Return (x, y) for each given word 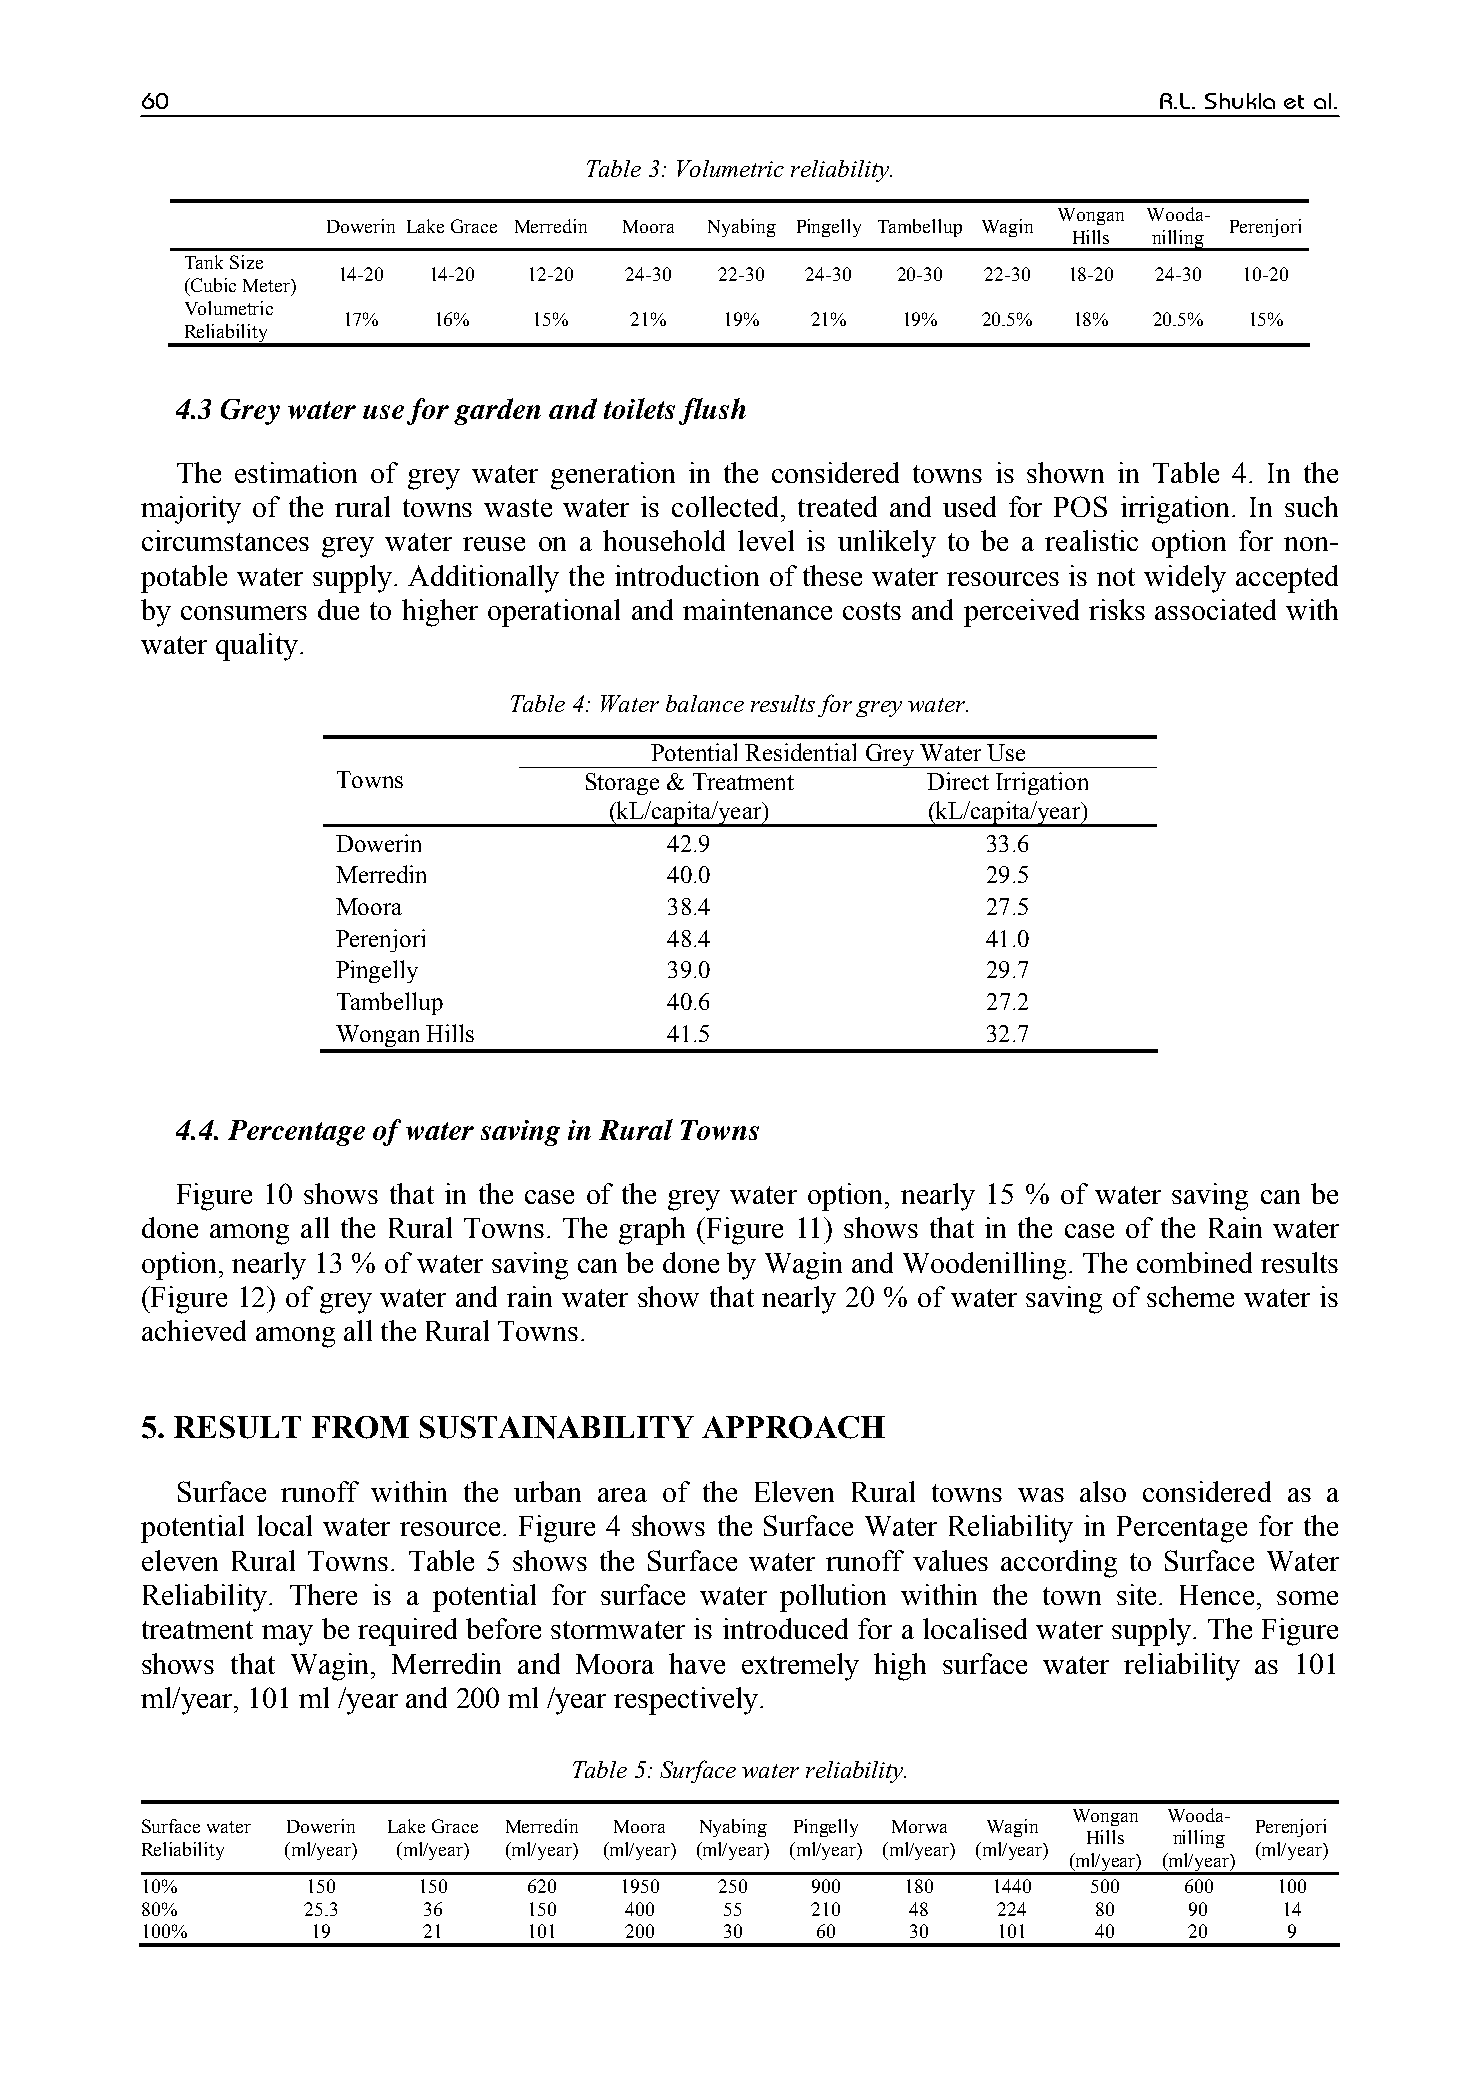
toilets (639, 408)
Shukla (1240, 101)
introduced (785, 1628)
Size (246, 262)
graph (652, 1231)
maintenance (757, 609)
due (338, 609)
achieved (194, 1330)
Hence (1217, 1595)
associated (1215, 609)
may (287, 1635)
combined (1194, 1262)
